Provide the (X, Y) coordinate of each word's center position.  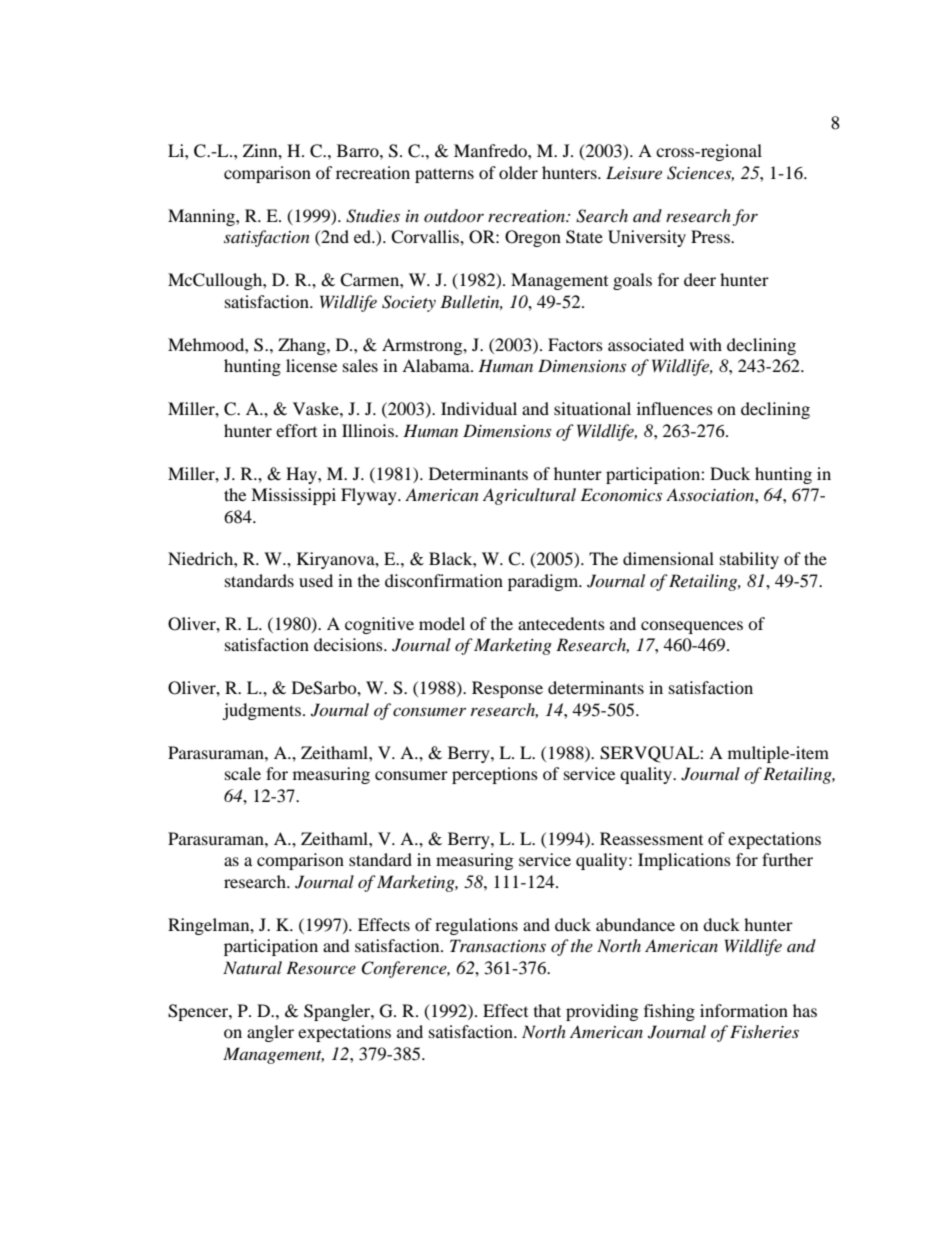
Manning (202, 217)
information (744, 1010)
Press (711, 236)
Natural (252, 967)
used (316, 580)
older (518, 172)
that (547, 1010)
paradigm (544, 582)
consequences (692, 627)
